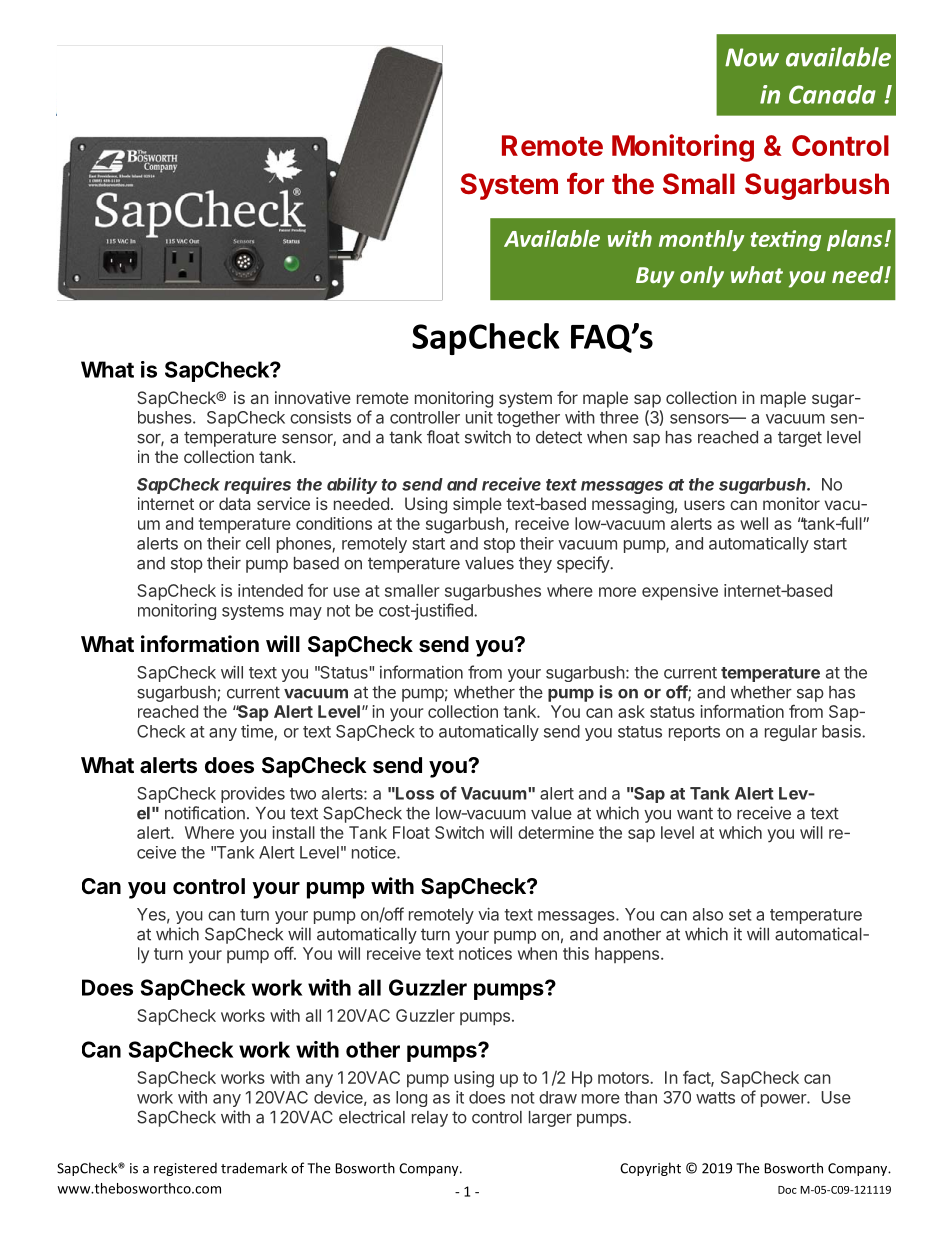  Describe the element at coordinates (313, 397) in the page. I see `innovative` at that location.
